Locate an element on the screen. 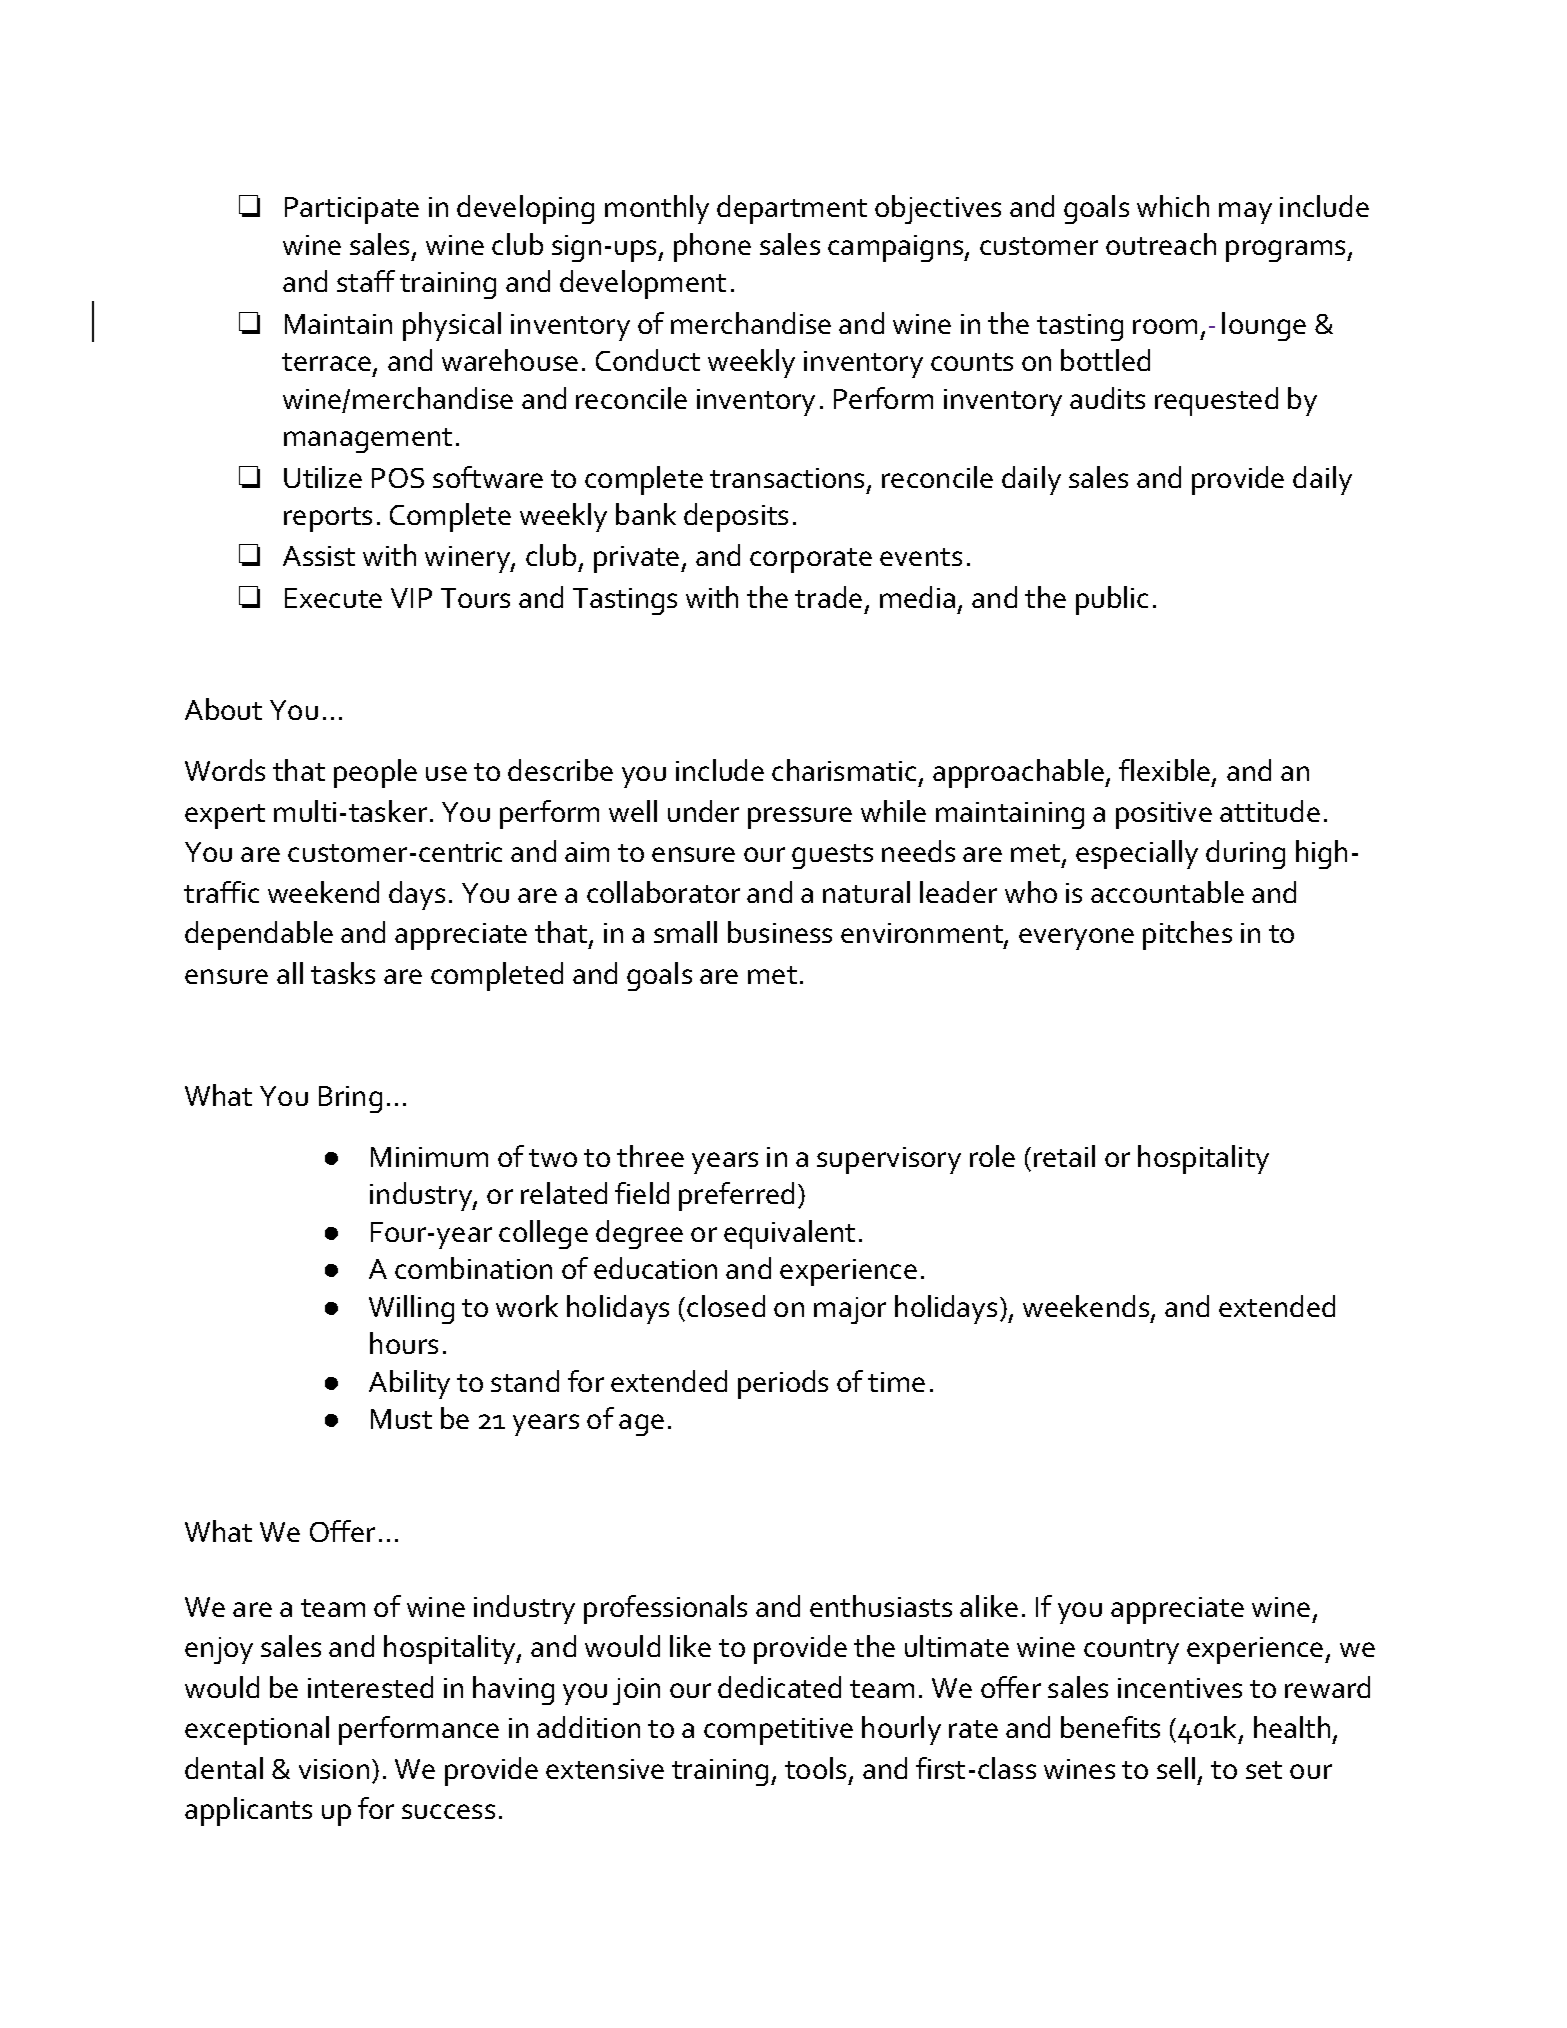 This screenshot has width=1567, height=2028. periods is located at coordinates (783, 1384).
